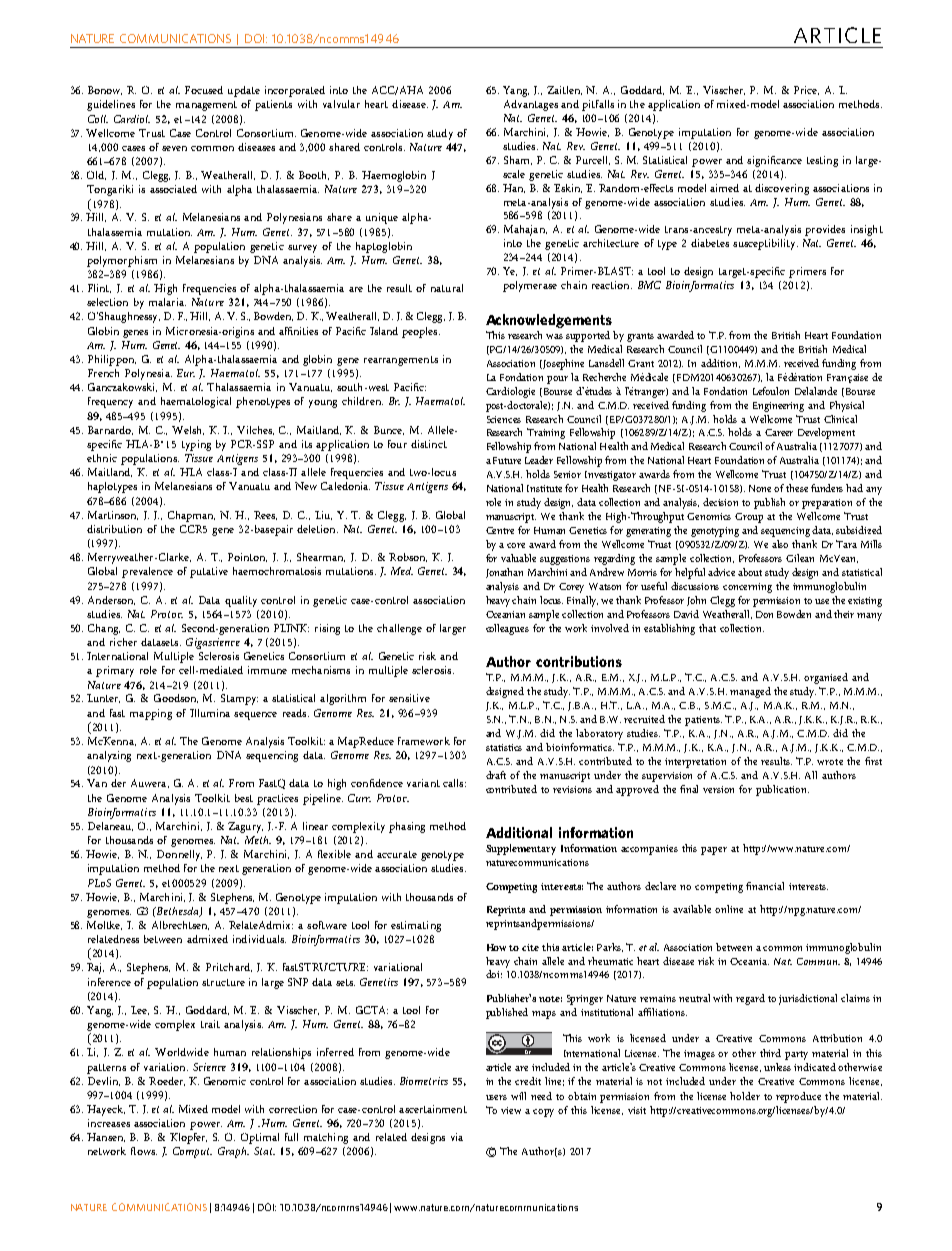 This document has height=1251, width=952. Describe the element at coordinates (531, 105) in the document. I see `Advantages` at that location.
